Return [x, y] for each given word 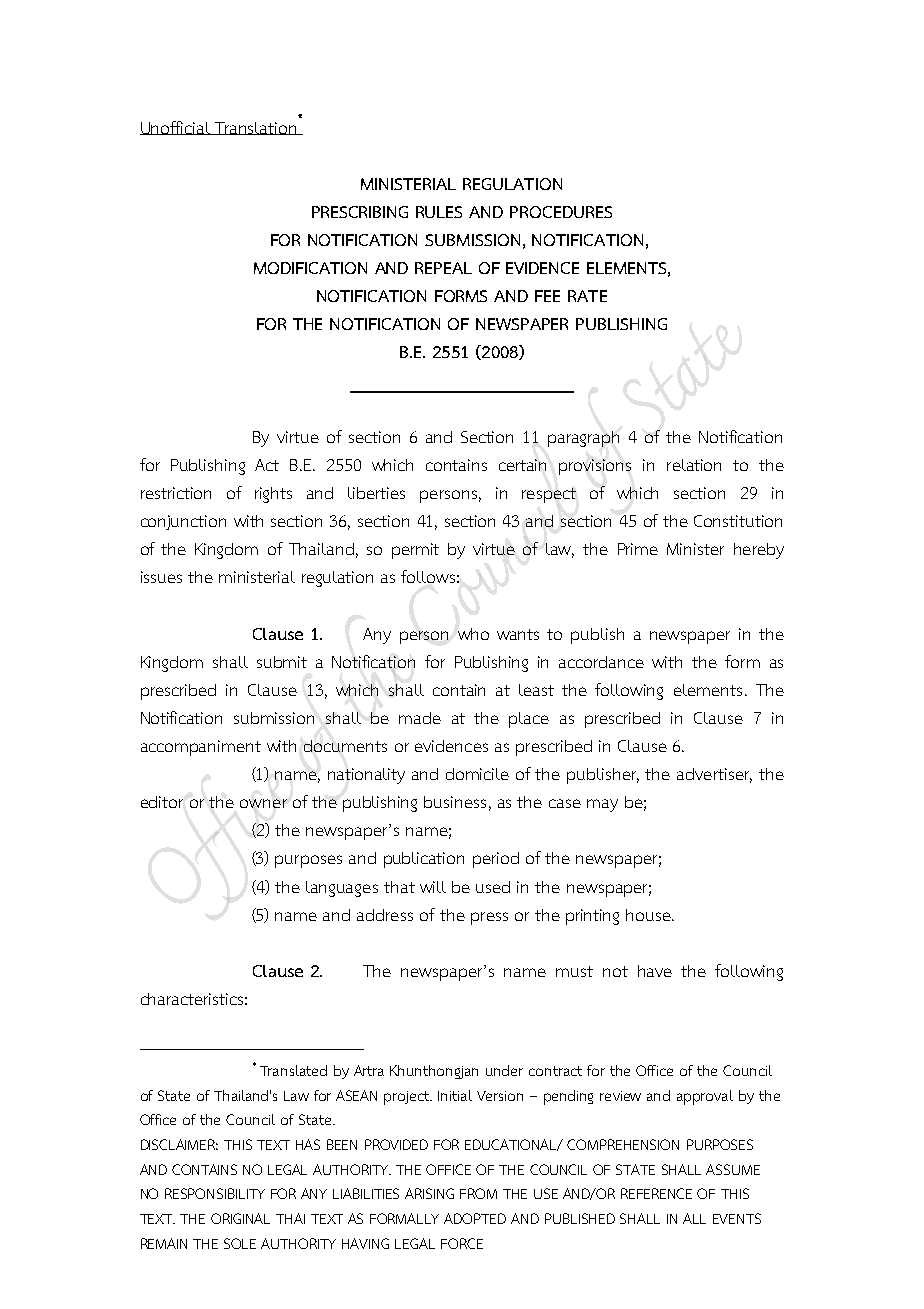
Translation [256, 128]
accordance [601, 662]
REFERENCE [656, 1193]
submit [282, 662]
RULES [439, 212]
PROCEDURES [561, 212]
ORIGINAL [240, 1218]
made [420, 718]
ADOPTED [475, 1218]
